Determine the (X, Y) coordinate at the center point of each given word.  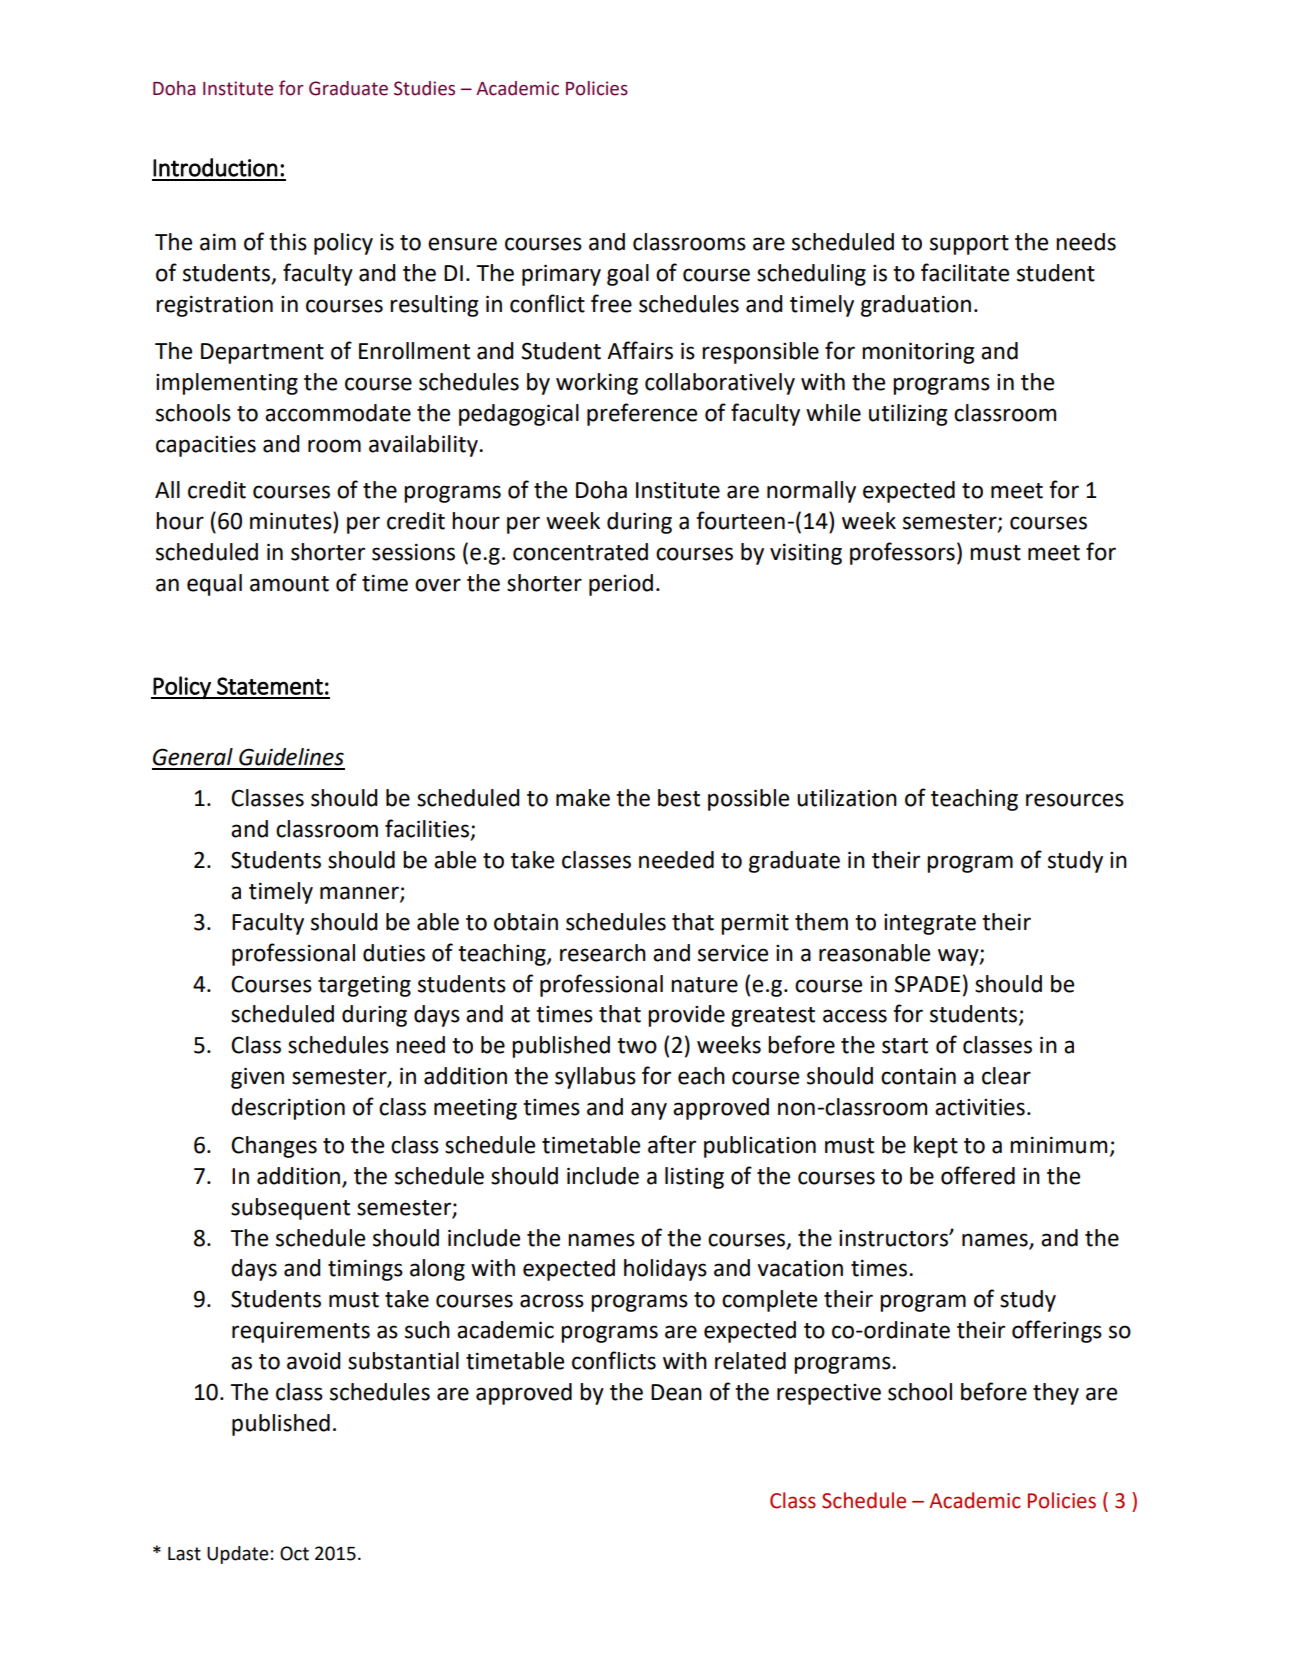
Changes (274, 1147)
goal (628, 275)
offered (978, 1175)
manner (360, 893)
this (288, 242)
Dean (676, 1392)
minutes (292, 521)
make (583, 798)
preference (642, 414)
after (672, 1144)
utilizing (908, 415)
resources (1075, 800)
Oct (294, 1553)
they (1056, 1394)
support (969, 245)
